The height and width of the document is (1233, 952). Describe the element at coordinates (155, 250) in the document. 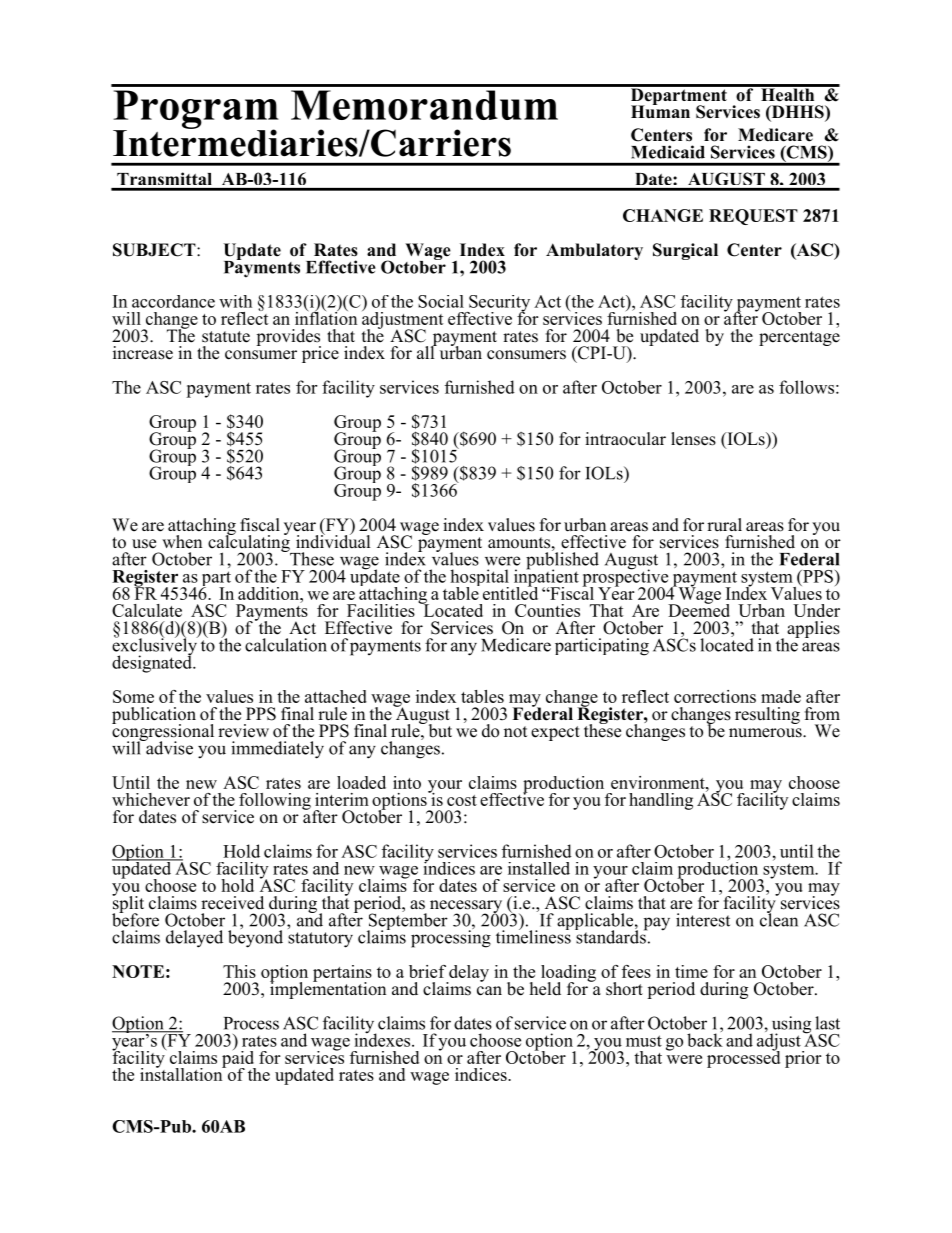

I see `SUBJECT` at that location.
